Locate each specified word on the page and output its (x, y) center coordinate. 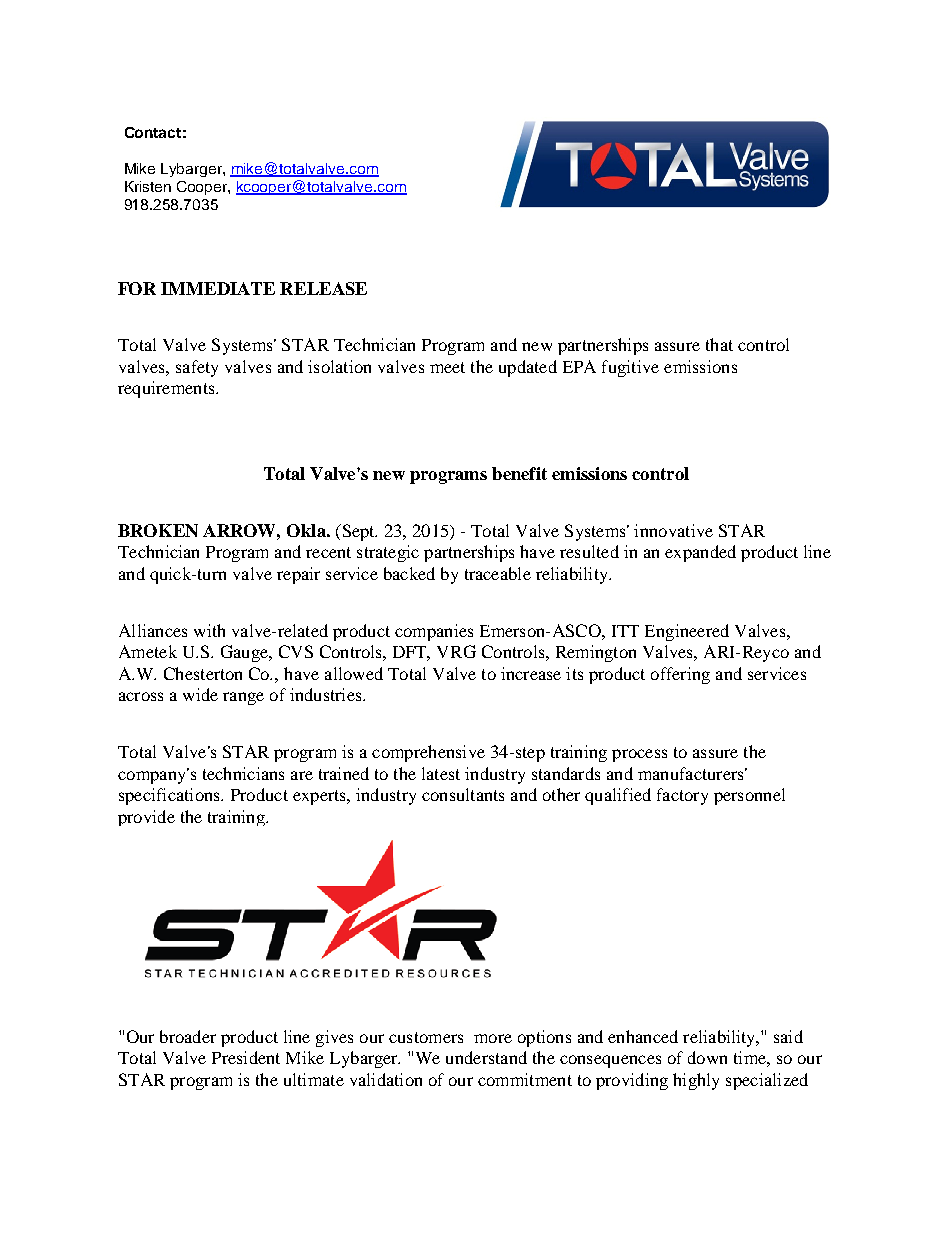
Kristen (148, 186)
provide (146, 818)
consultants (463, 794)
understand (486, 1057)
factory (682, 796)
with (209, 630)
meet (447, 367)
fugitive (630, 368)
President (246, 1057)
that (719, 344)
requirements (167, 389)
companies (434, 632)
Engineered (687, 632)
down (707, 1057)
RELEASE (323, 288)
